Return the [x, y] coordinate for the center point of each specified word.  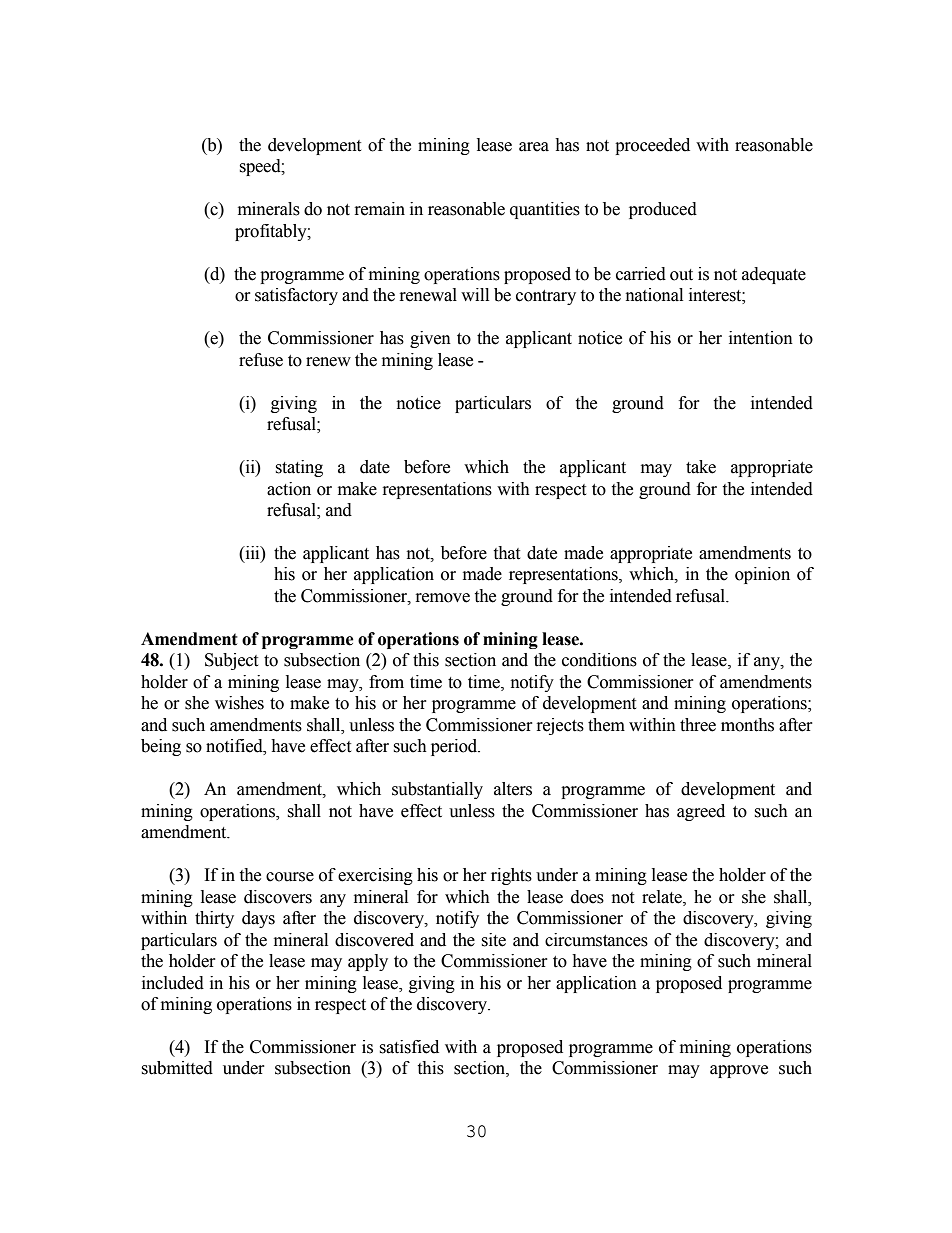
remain [380, 209]
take [701, 467]
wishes [239, 703]
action [289, 489]
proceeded [652, 146]
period [455, 747]
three [698, 725]
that [506, 553]
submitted [177, 1068]
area [534, 147]
